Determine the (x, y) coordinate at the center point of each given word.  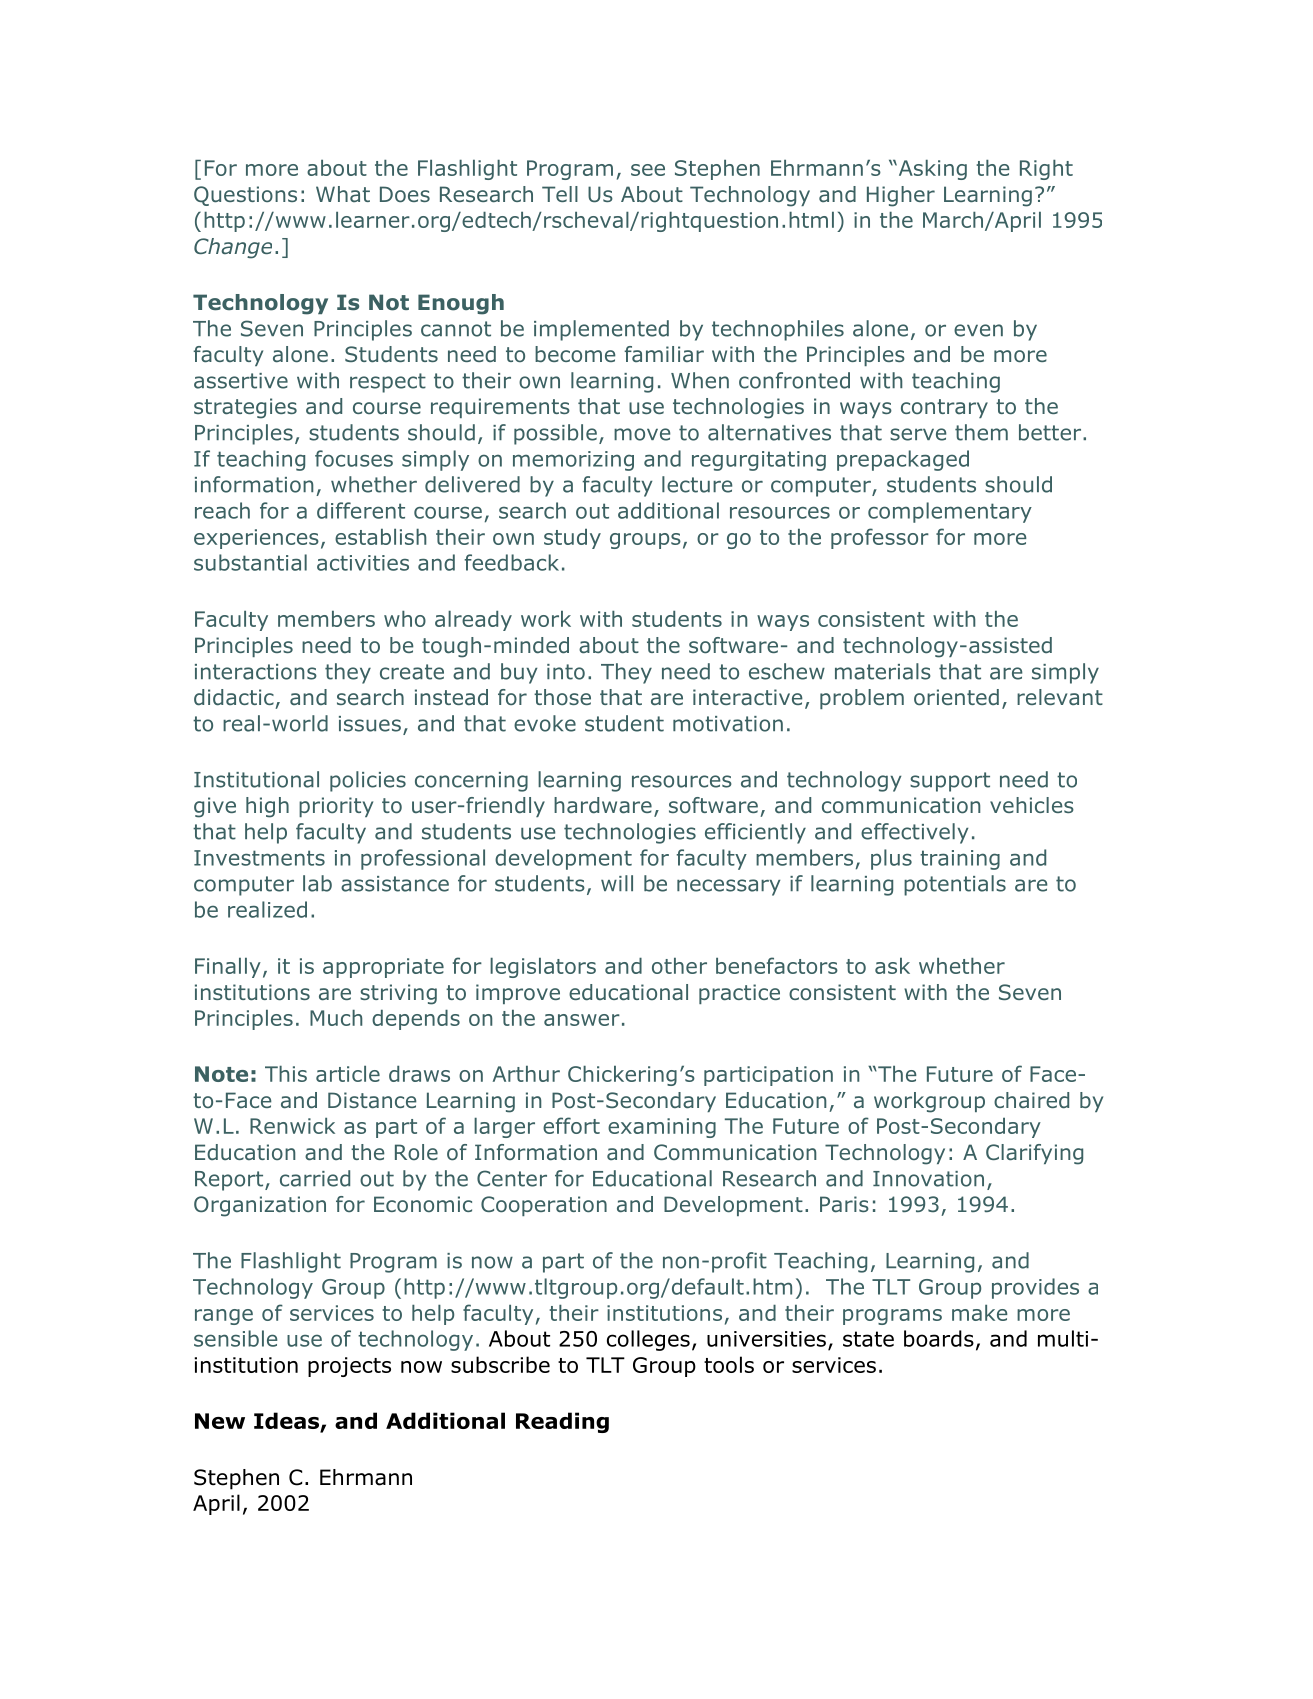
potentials (955, 885)
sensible (235, 1338)
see (648, 170)
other (679, 966)
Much (336, 1018)
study (572, 539)
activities (363, 563)
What (343, 194)
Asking (931, 170)
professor (880, 538)
